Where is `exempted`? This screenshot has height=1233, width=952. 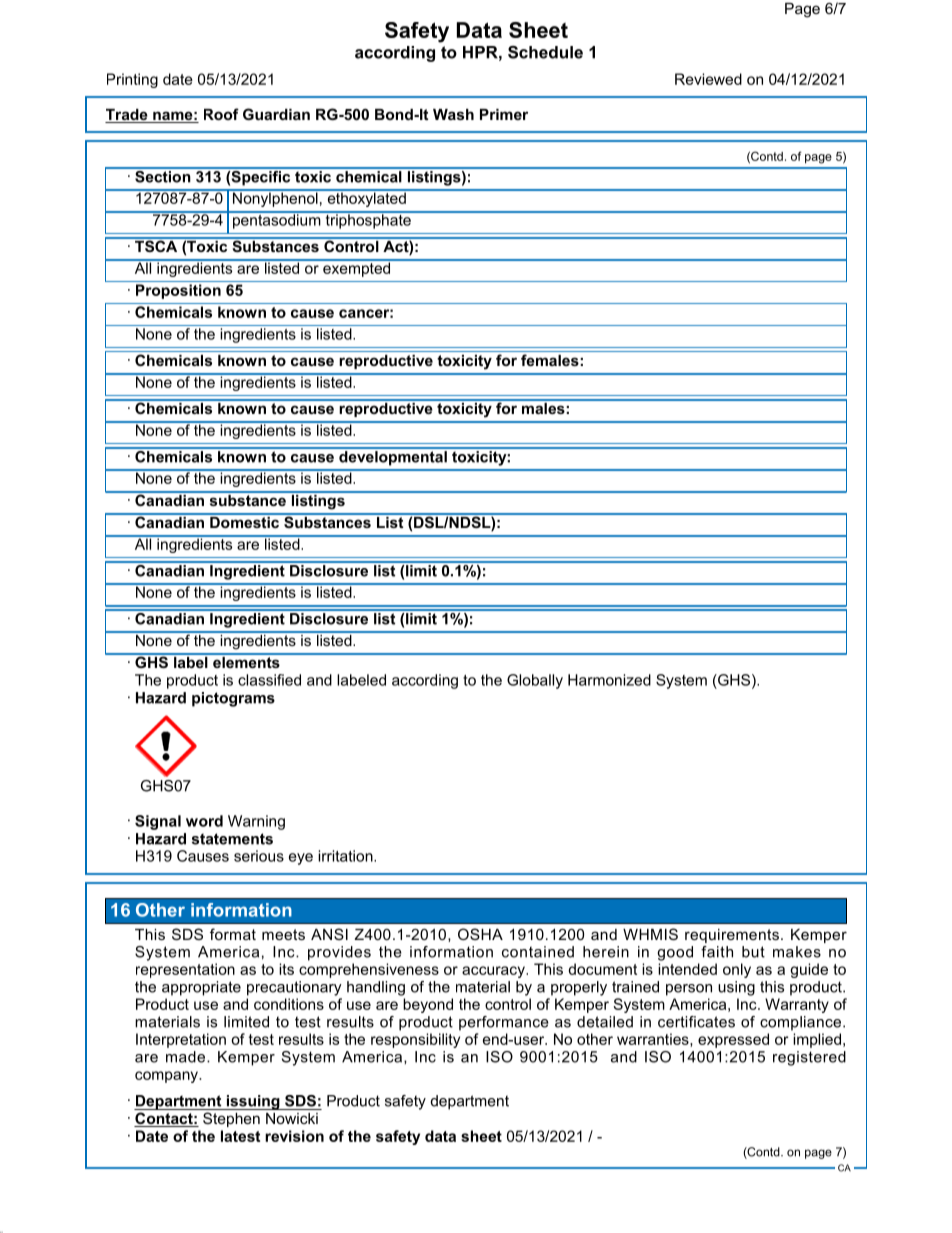
exempted is located at coordinates (357, 268).
